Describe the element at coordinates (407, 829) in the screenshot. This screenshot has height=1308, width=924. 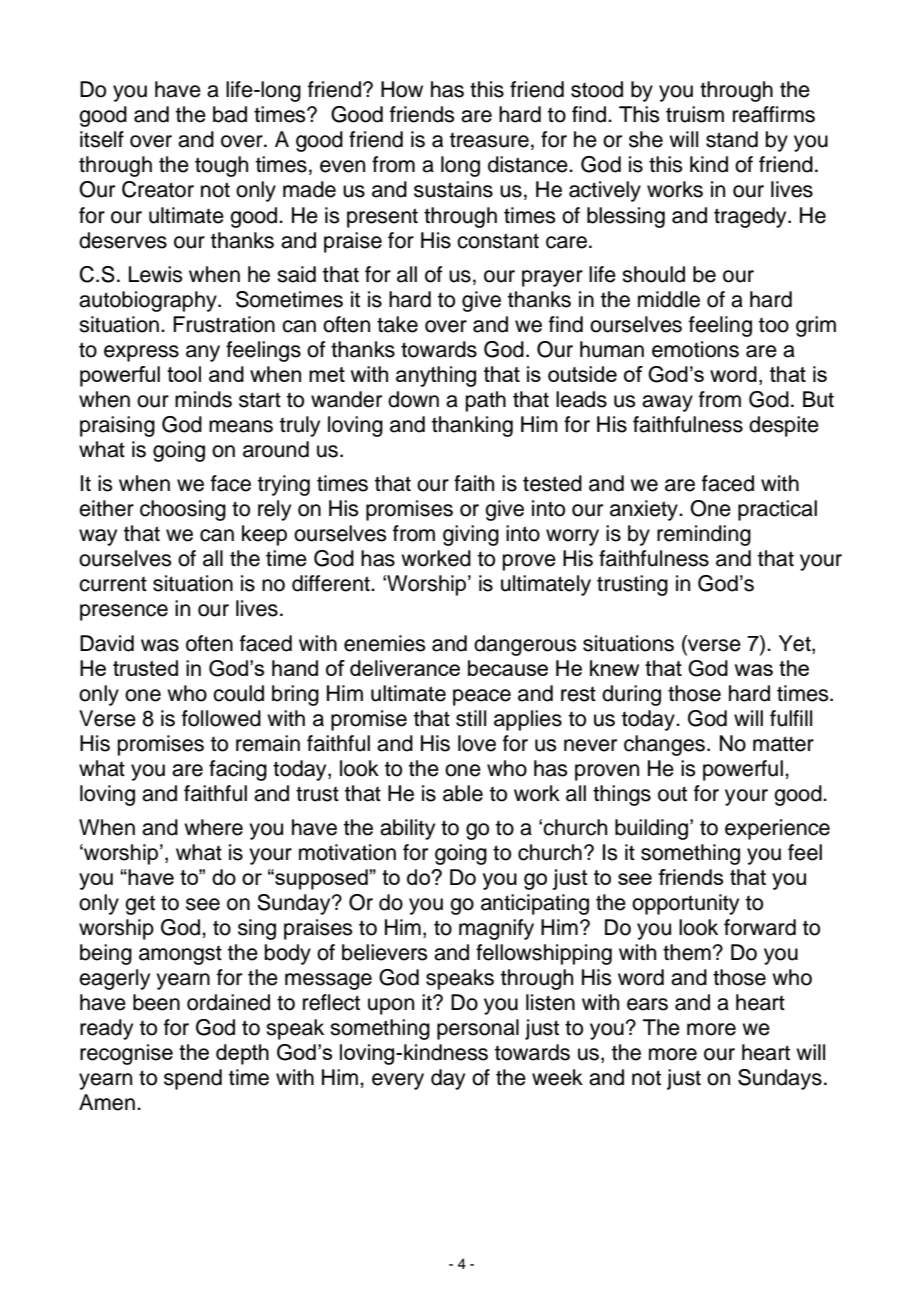
I see `ability` at that location.
